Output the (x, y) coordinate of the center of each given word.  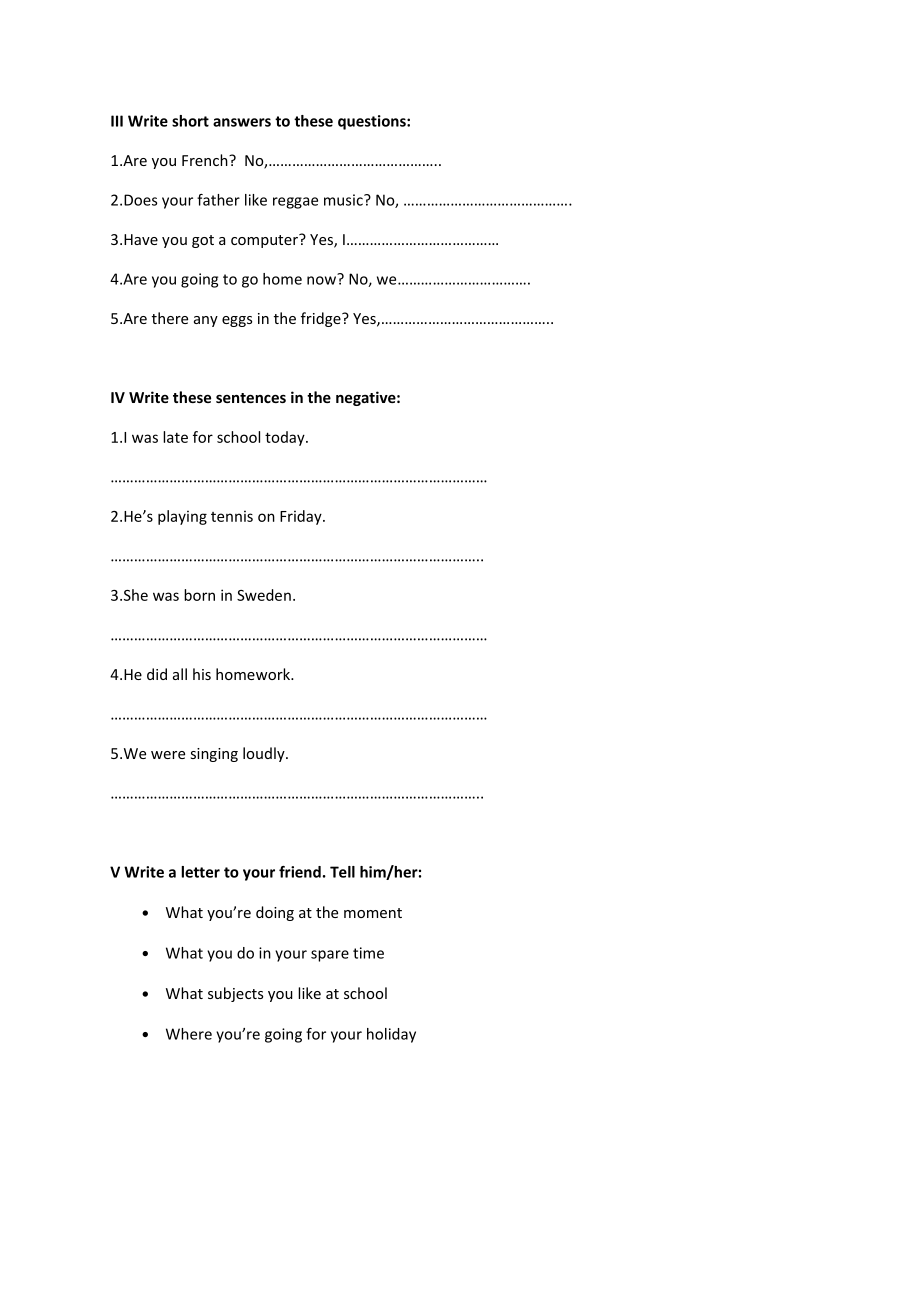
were (168, 755)
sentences (251, 398)
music (344, 200)
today (286, 438)
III (117, 121)
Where (189, 1034)
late (175, 437)
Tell (342, 872)
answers (242, 122)
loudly (265, 754)
